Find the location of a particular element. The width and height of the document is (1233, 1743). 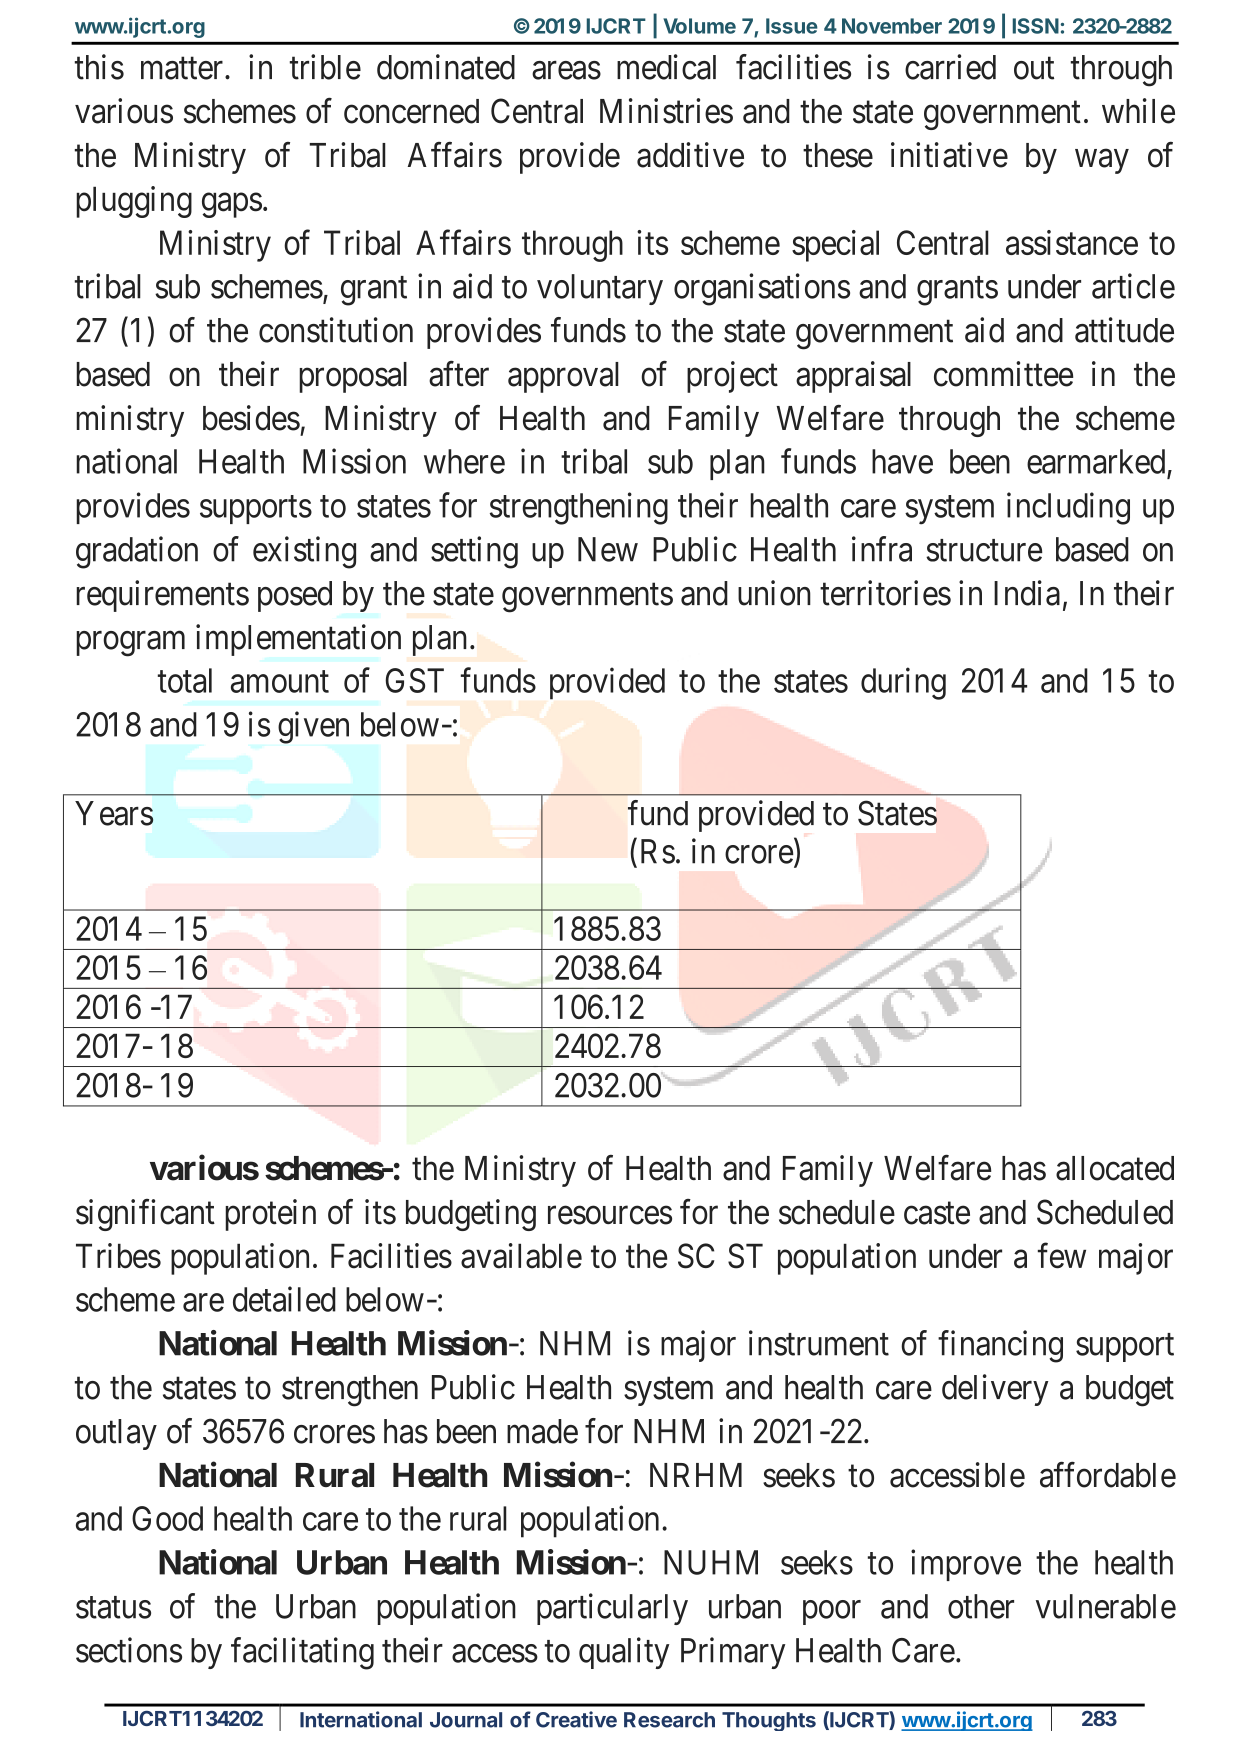

matter is located at coordinates (183, 68).
